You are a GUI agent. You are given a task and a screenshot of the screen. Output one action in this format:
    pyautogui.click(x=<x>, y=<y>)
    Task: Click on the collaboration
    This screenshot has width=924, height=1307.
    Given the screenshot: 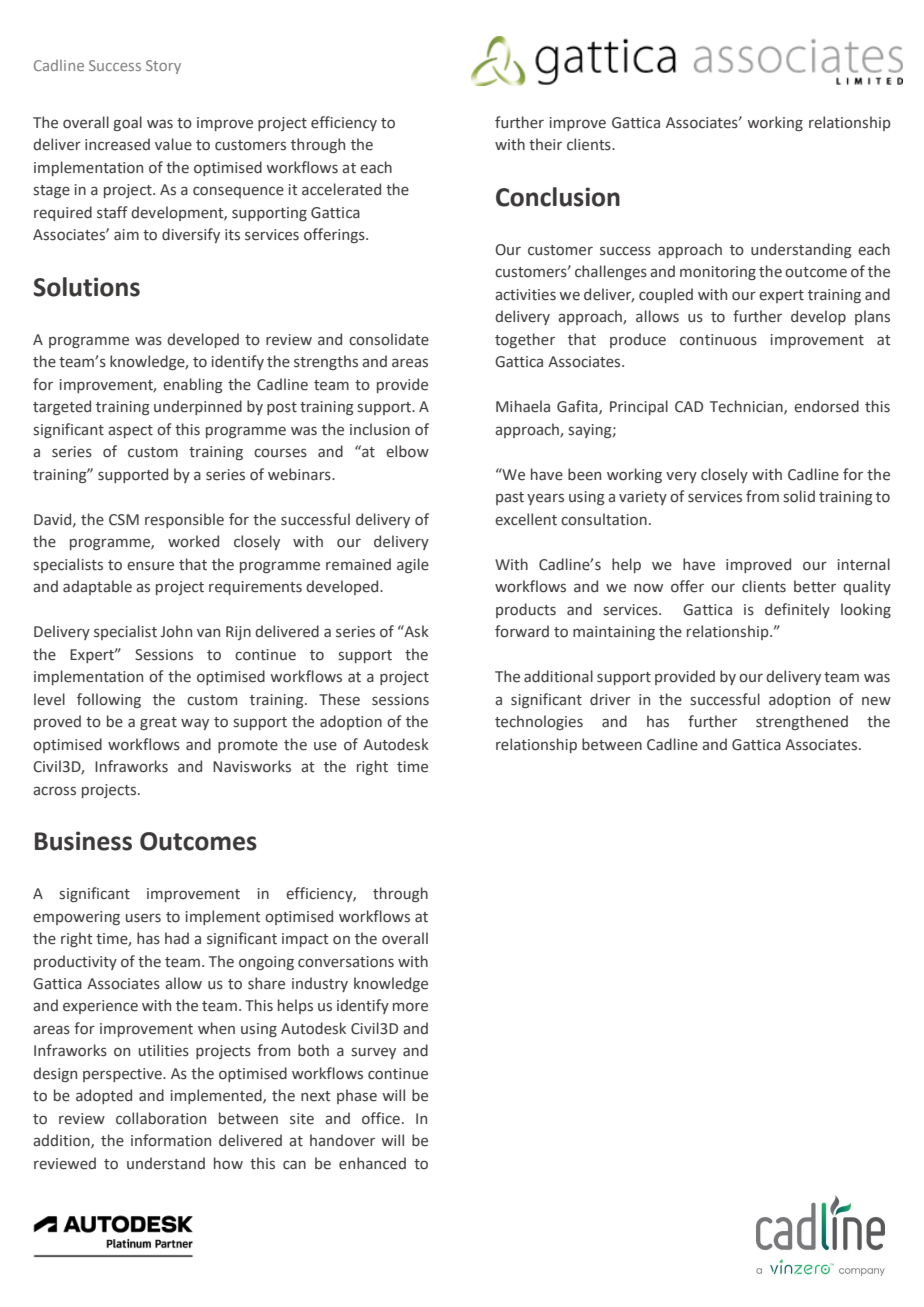 What is the action you would take?
    pyautogui.click(x=161, y=1118)
